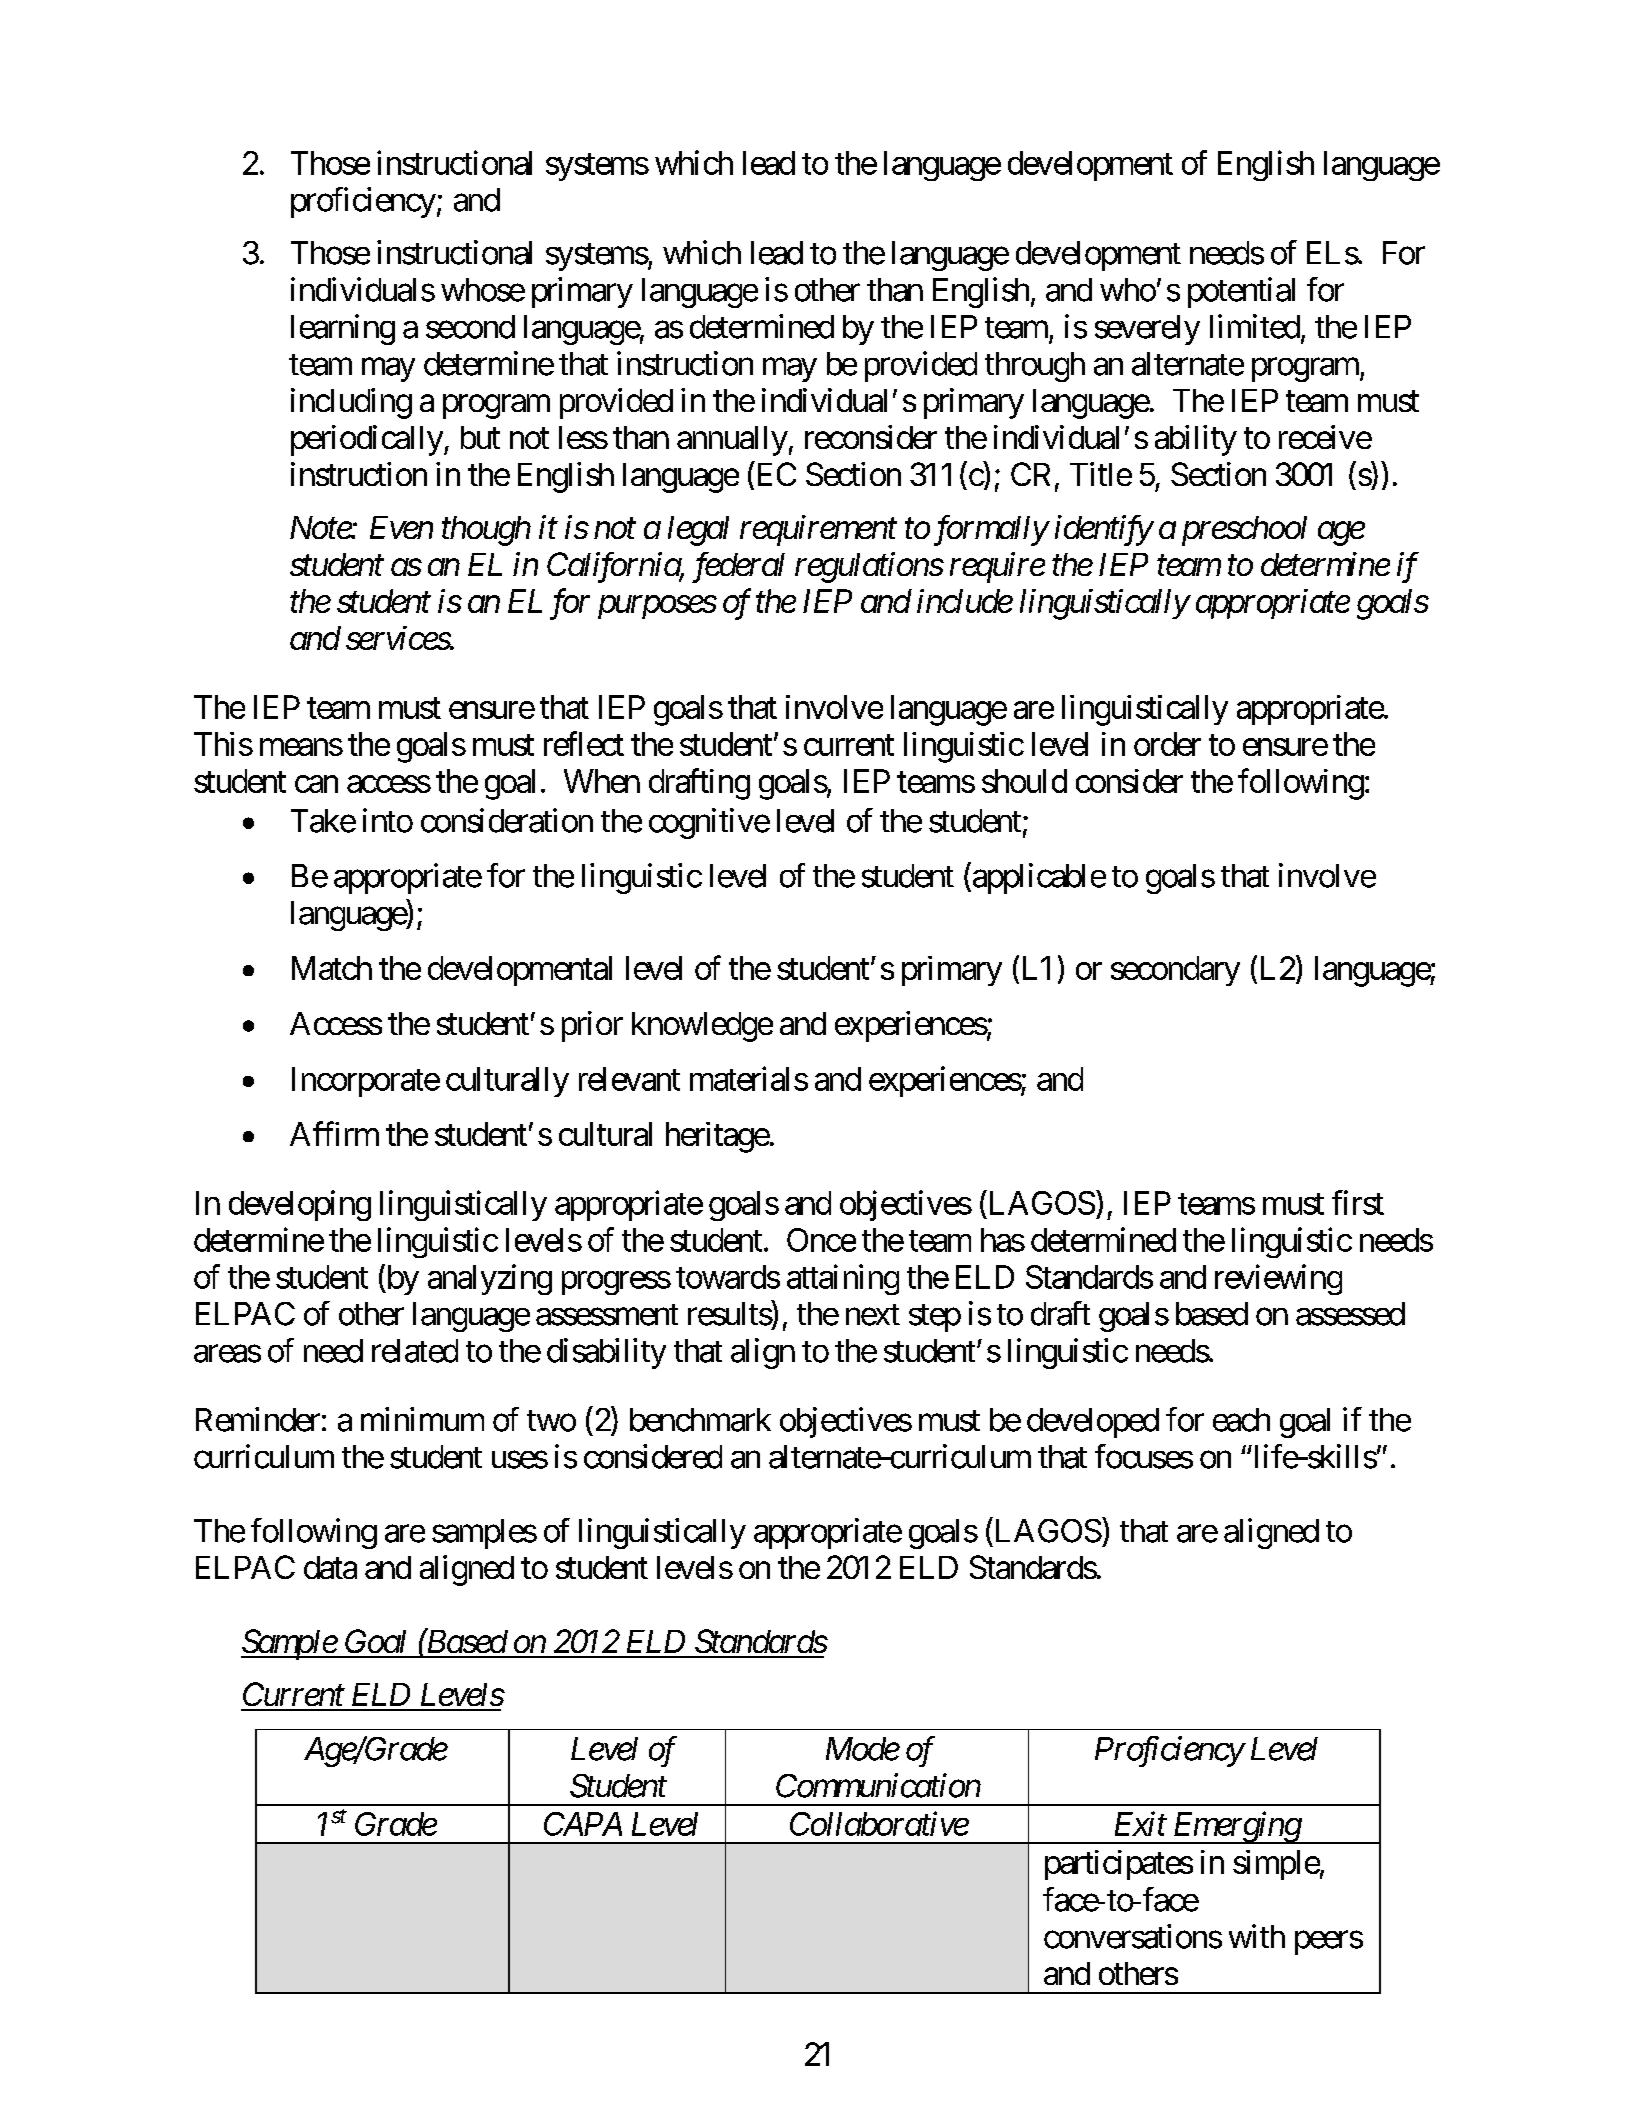  I want to click on with, so click(1257, 1936).
